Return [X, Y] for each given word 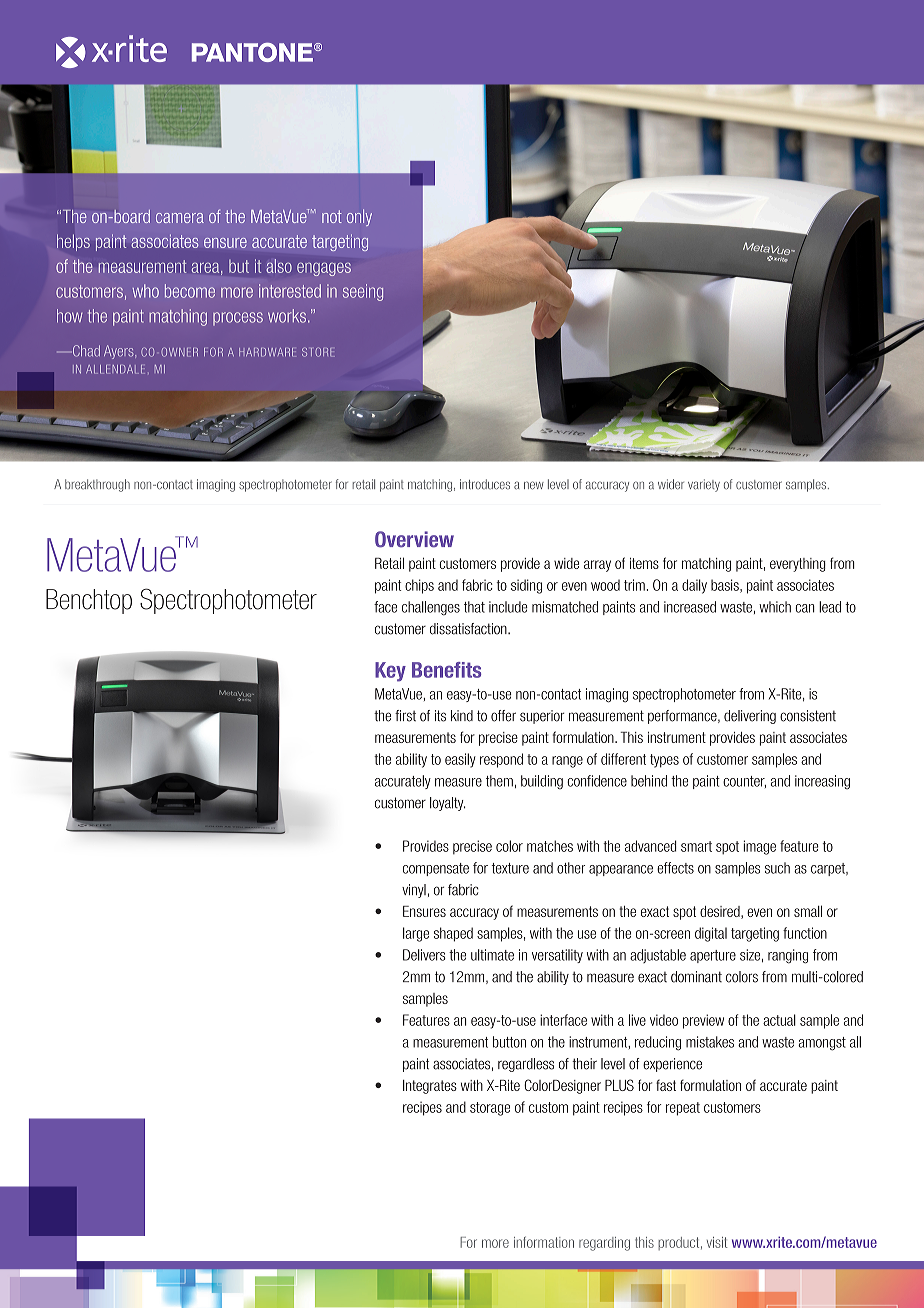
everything [798, 565]
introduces [485, 484]
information [544, 1242]
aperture [713, 956]
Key [390, 672]
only [359, 217]
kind [462, 716]
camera [180, 218]
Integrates [430, 1087]
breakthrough [97, 485]
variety [704, 485]
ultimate [492, 955]
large [416, 934]
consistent [808, 716]
